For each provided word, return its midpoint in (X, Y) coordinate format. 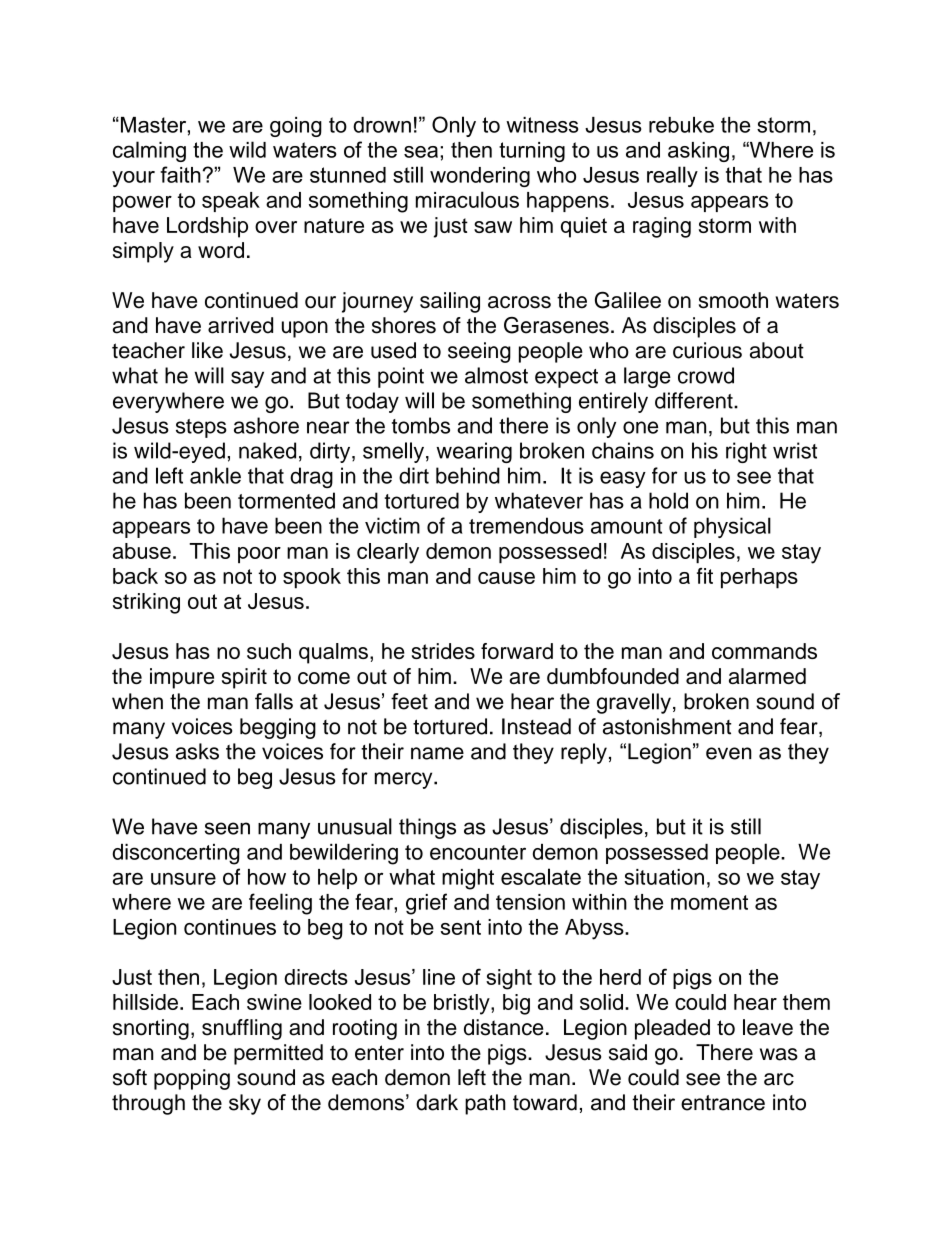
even (729, 753)
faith (180, 174)
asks (197, 751)
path (485, 1104)
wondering (480, 177)
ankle (215, 475)
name (437, 753)
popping (192, 1079)
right (746, 452)
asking (698, 152)
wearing (474, 452)
